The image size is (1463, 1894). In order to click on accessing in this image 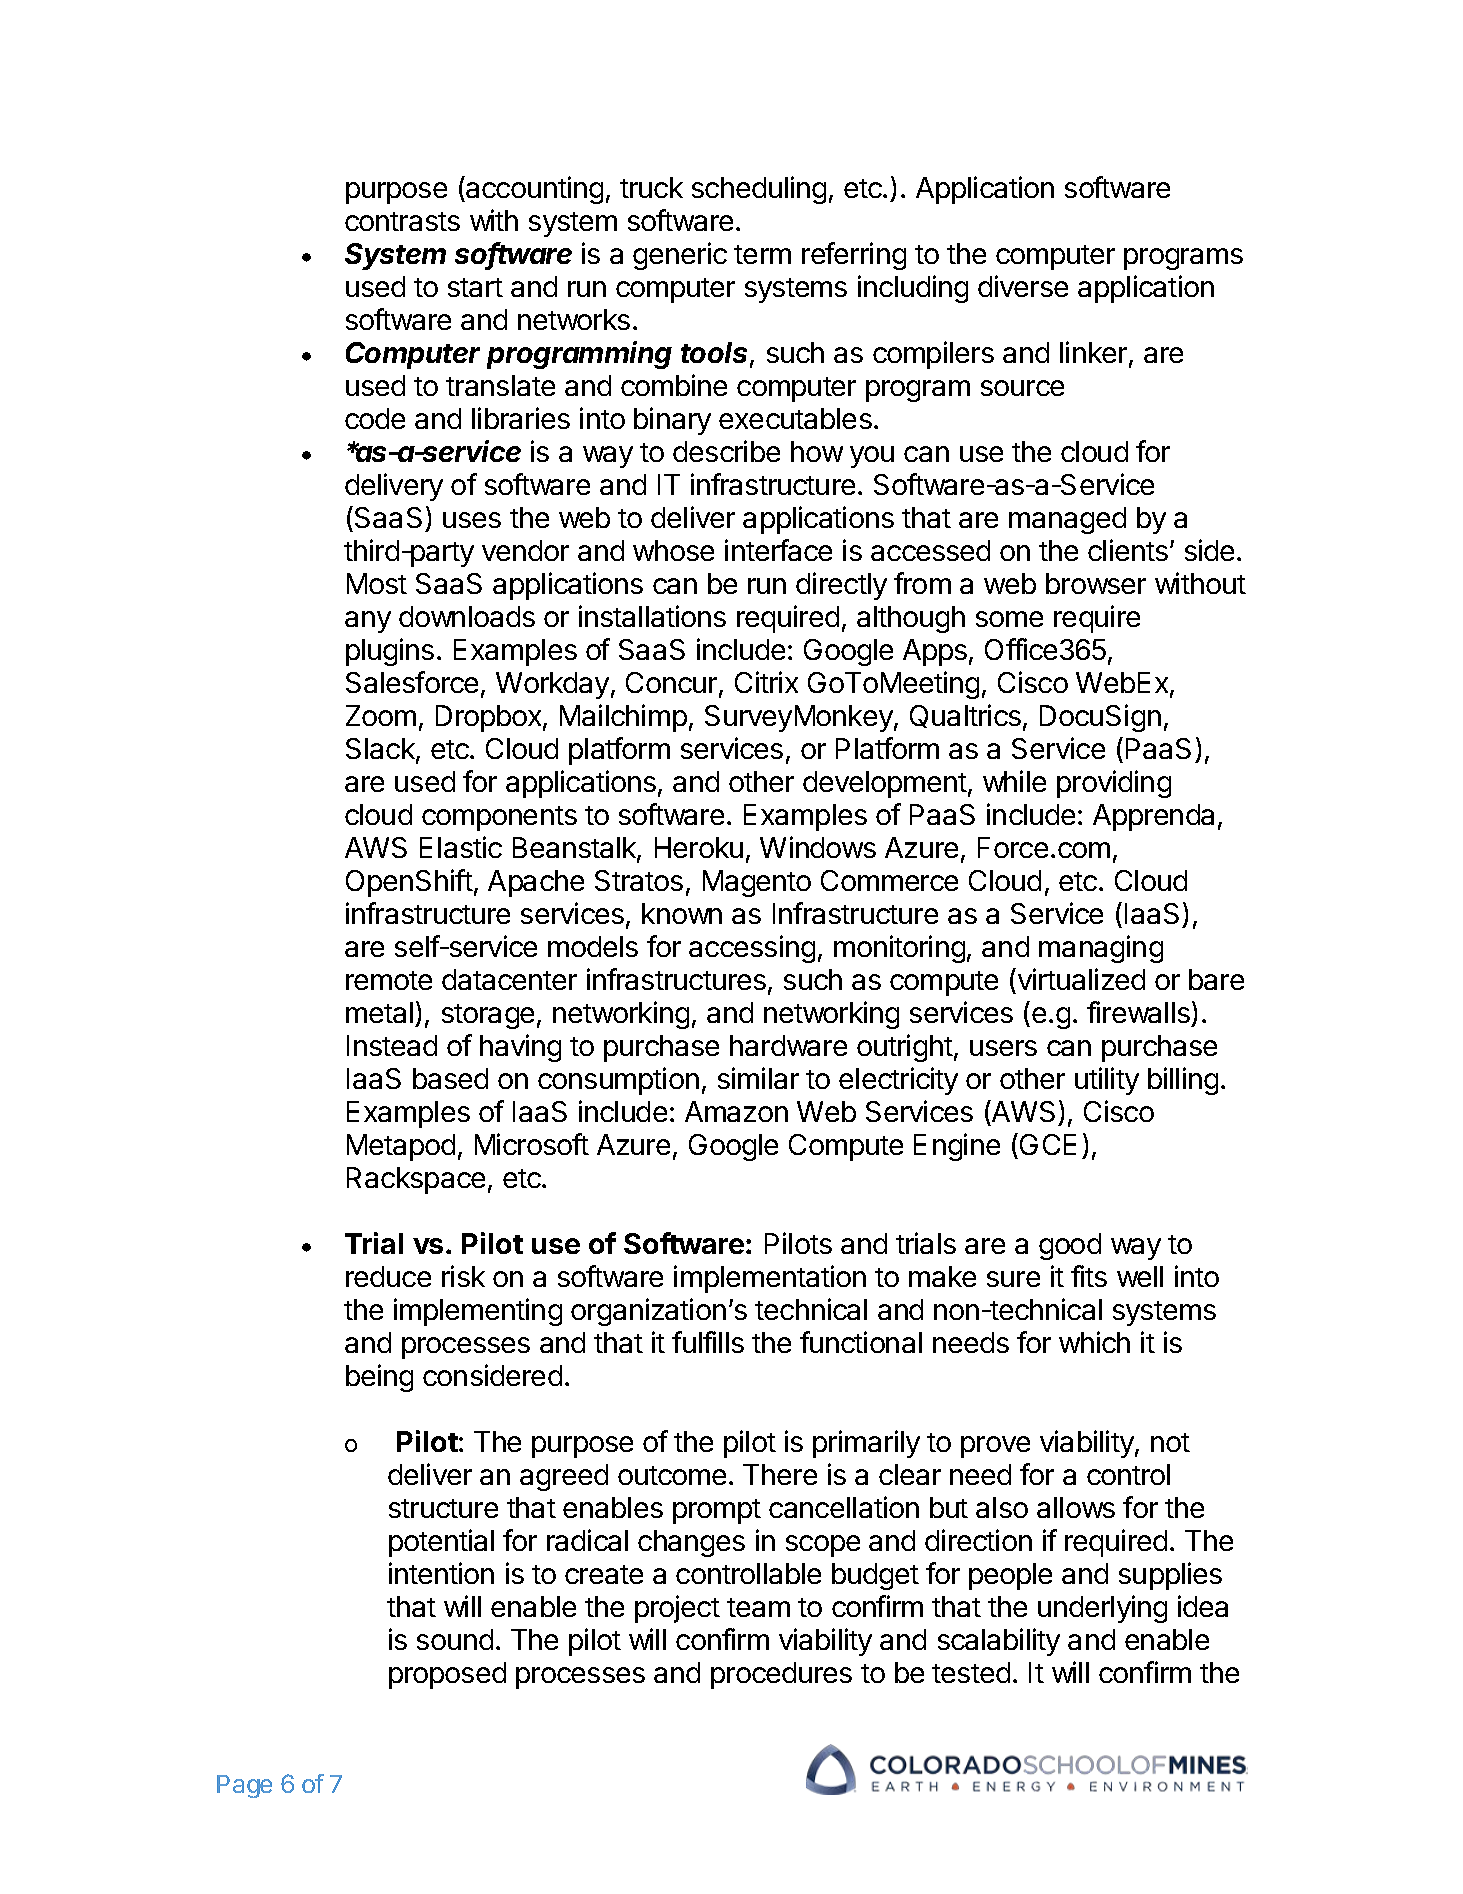, I will do `click(752, 949)`.
